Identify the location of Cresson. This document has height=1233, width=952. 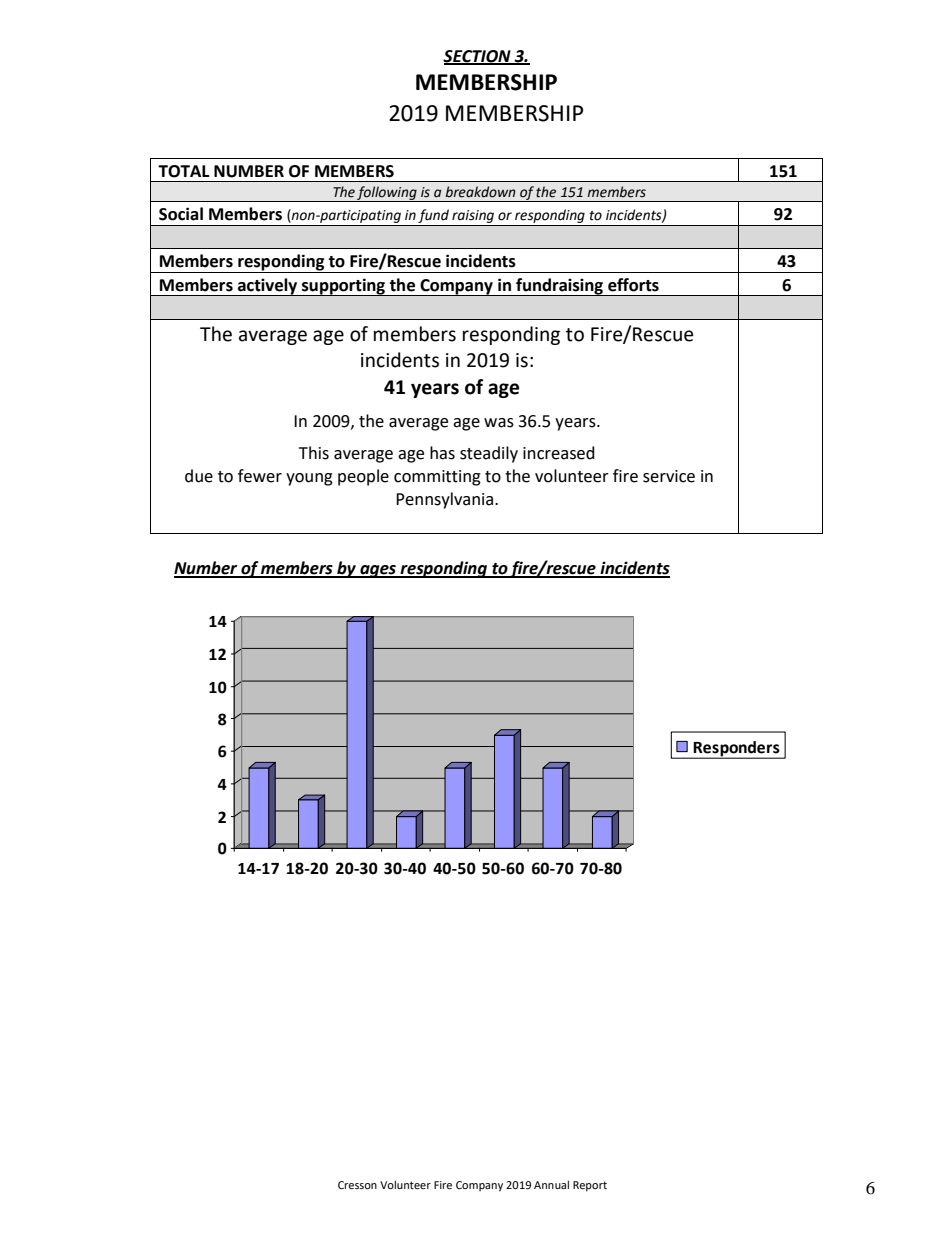
(357, 1185).
